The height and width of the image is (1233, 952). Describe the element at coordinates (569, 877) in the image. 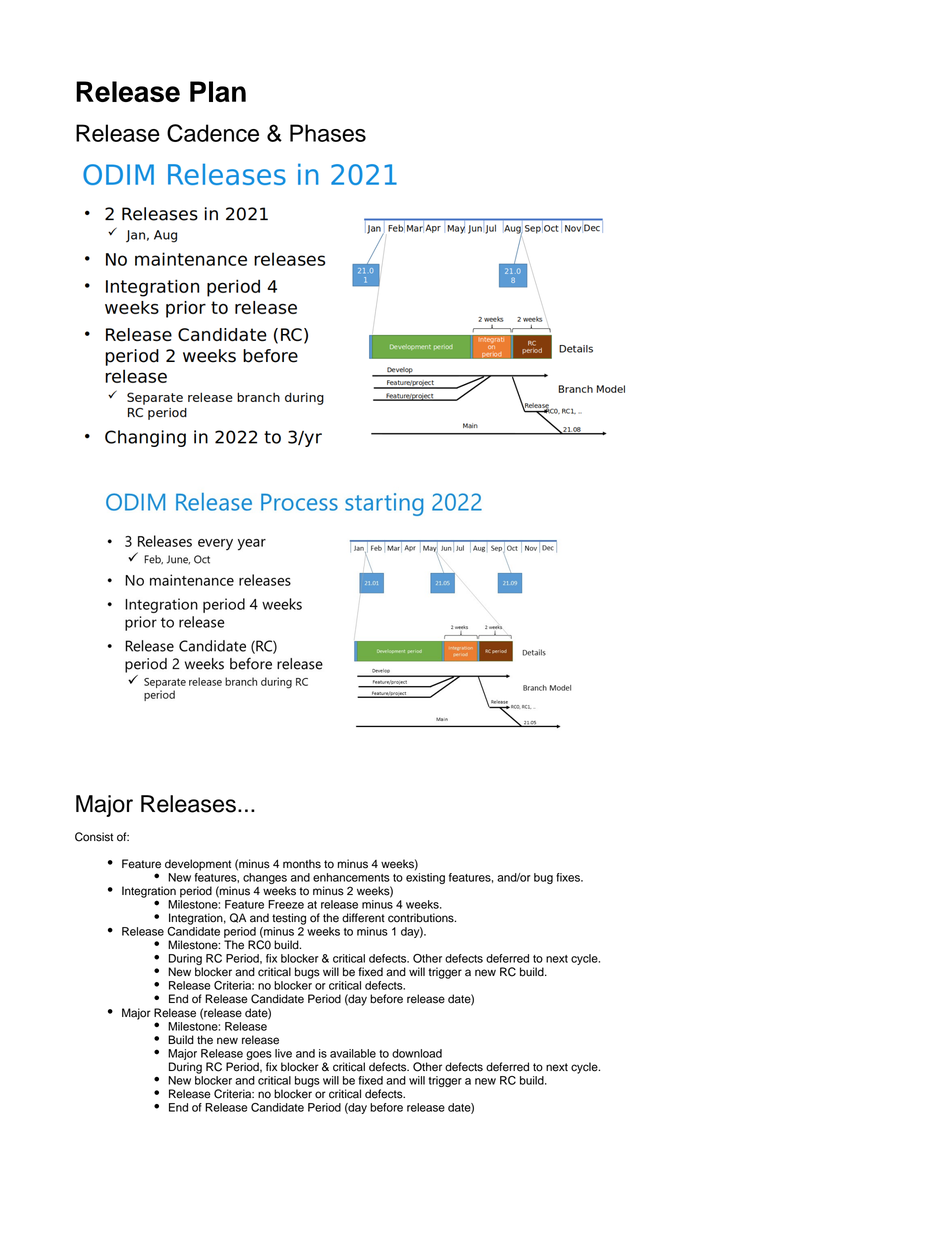

I see `fixes` at that location.
